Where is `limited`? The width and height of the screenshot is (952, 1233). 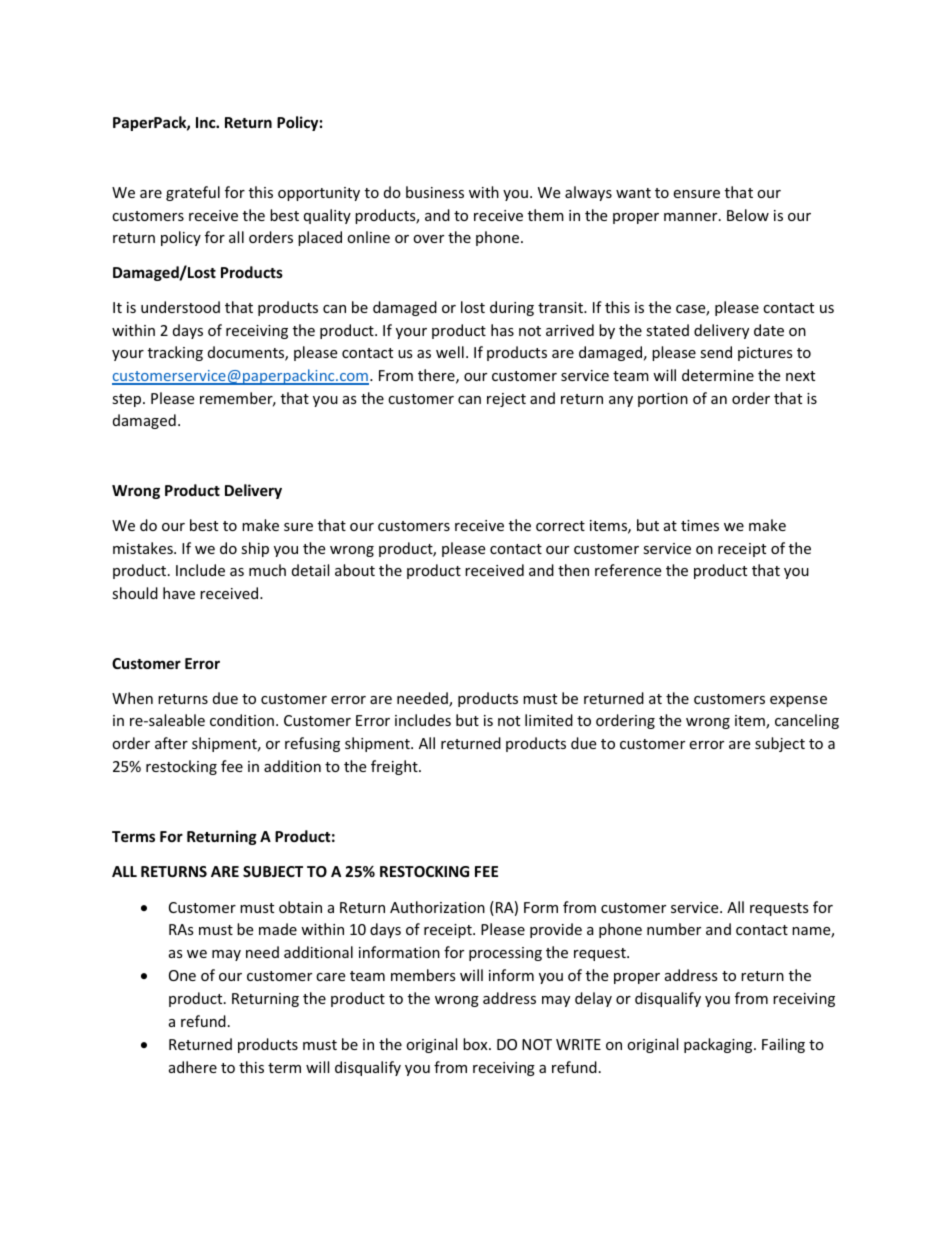
limited is located at coordinates (549, 720).
